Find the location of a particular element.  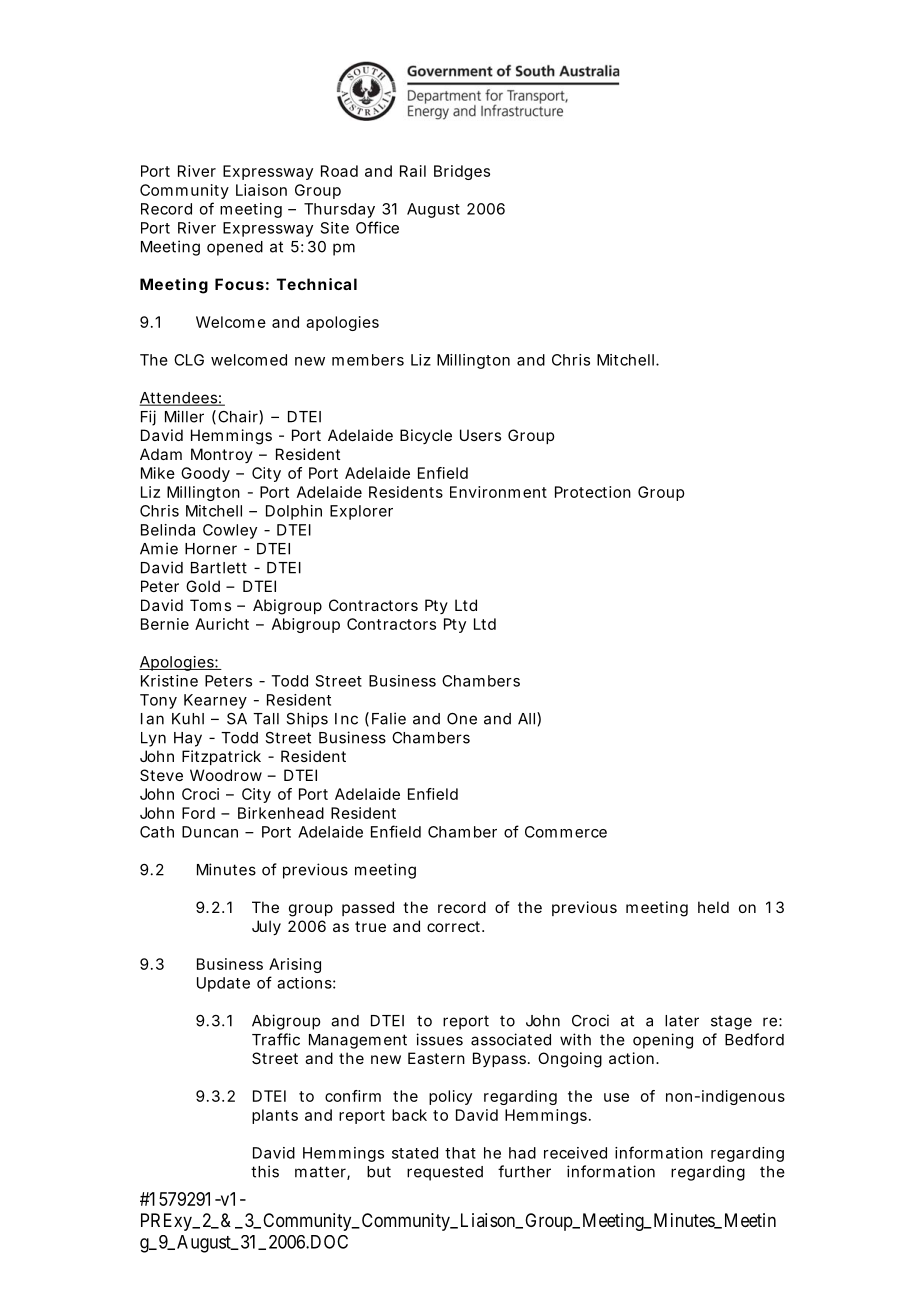

correct is located at coordinates (455, 926).
